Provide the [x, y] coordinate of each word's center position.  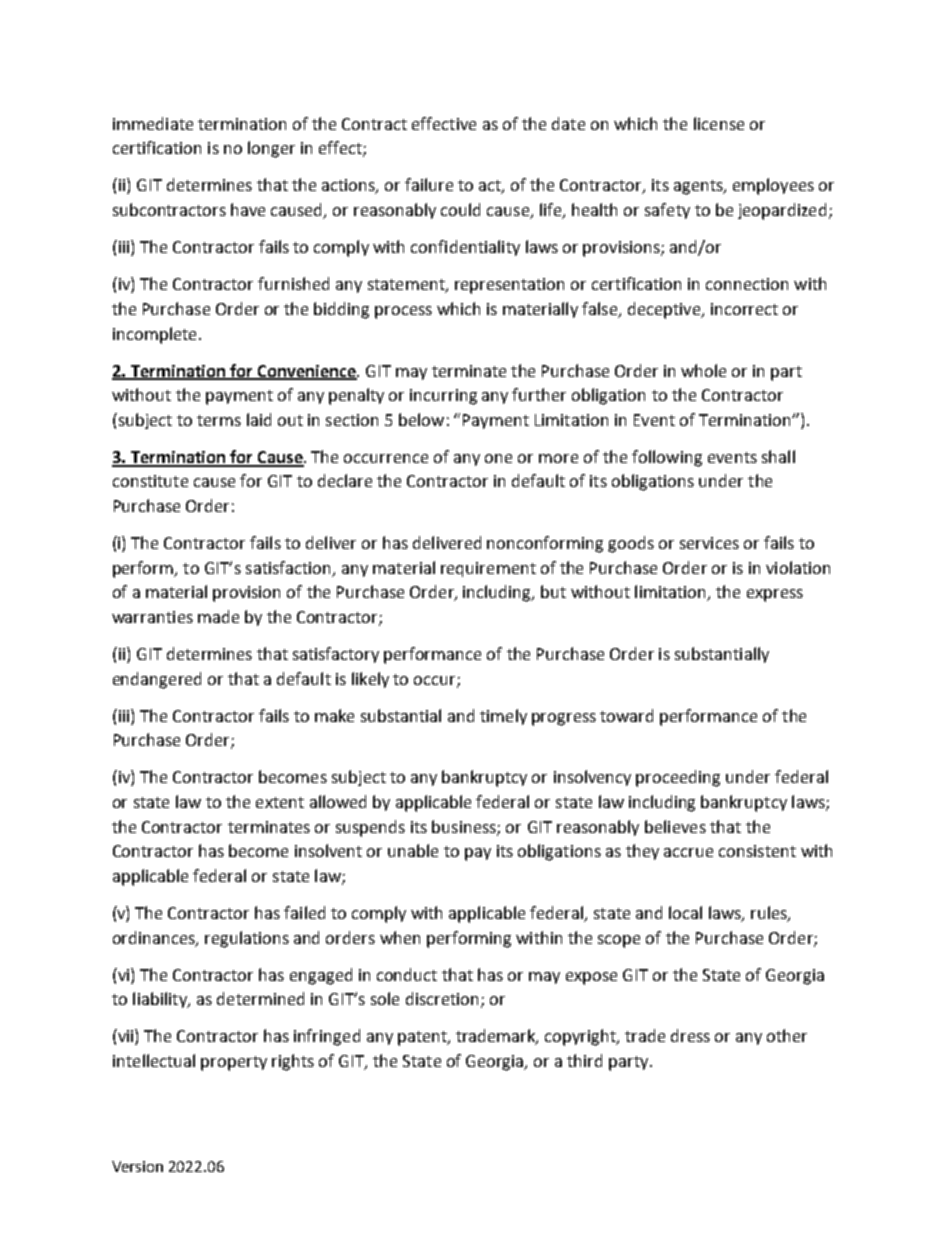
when [400, 937]
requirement [488, 569]
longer [271, 149]
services [709, 543]
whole [703, 370]
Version [137, 1166]
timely [503, 717]
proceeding [678, 778]
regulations [247, 939]
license [719, 123]
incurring [443, 397]
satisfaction [288, 567]
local [685, 912]
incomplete [154, 335]
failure [429, 184]
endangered [157, 680]
